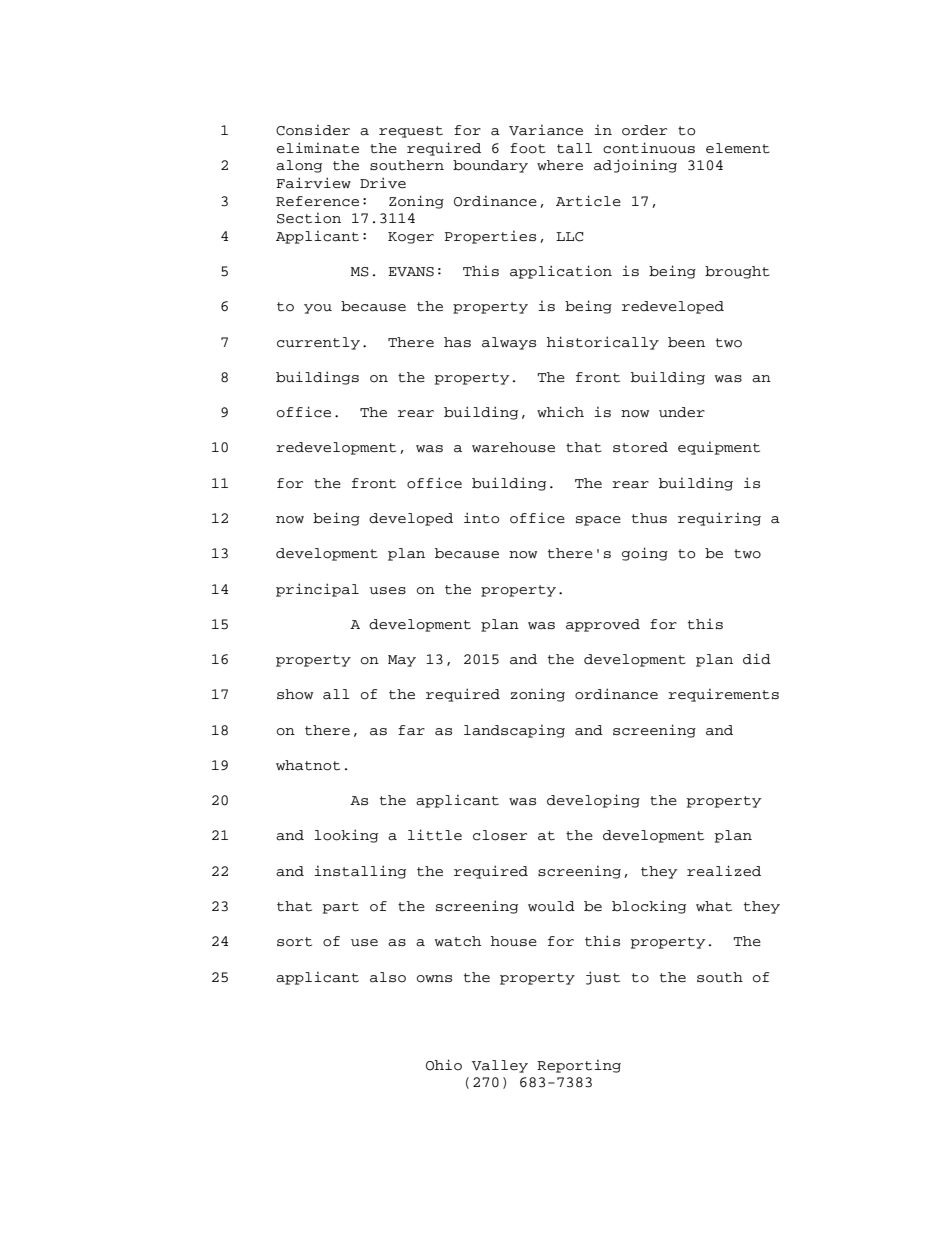  What do you see at coordinates (603, 625) in the page?
I see `approved` at bounding box center [603, 625].
